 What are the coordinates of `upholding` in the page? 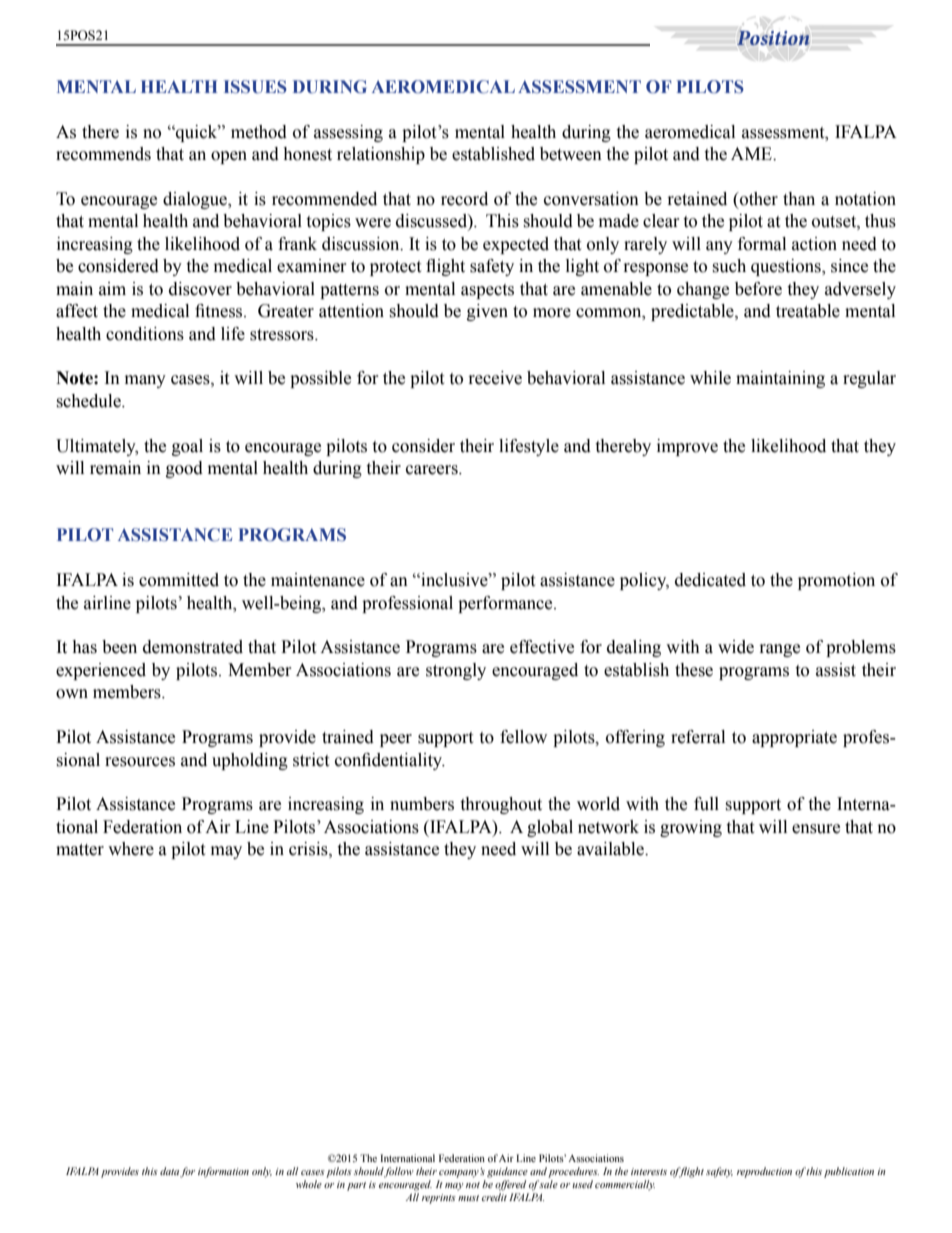 It's located at (250, 761).
